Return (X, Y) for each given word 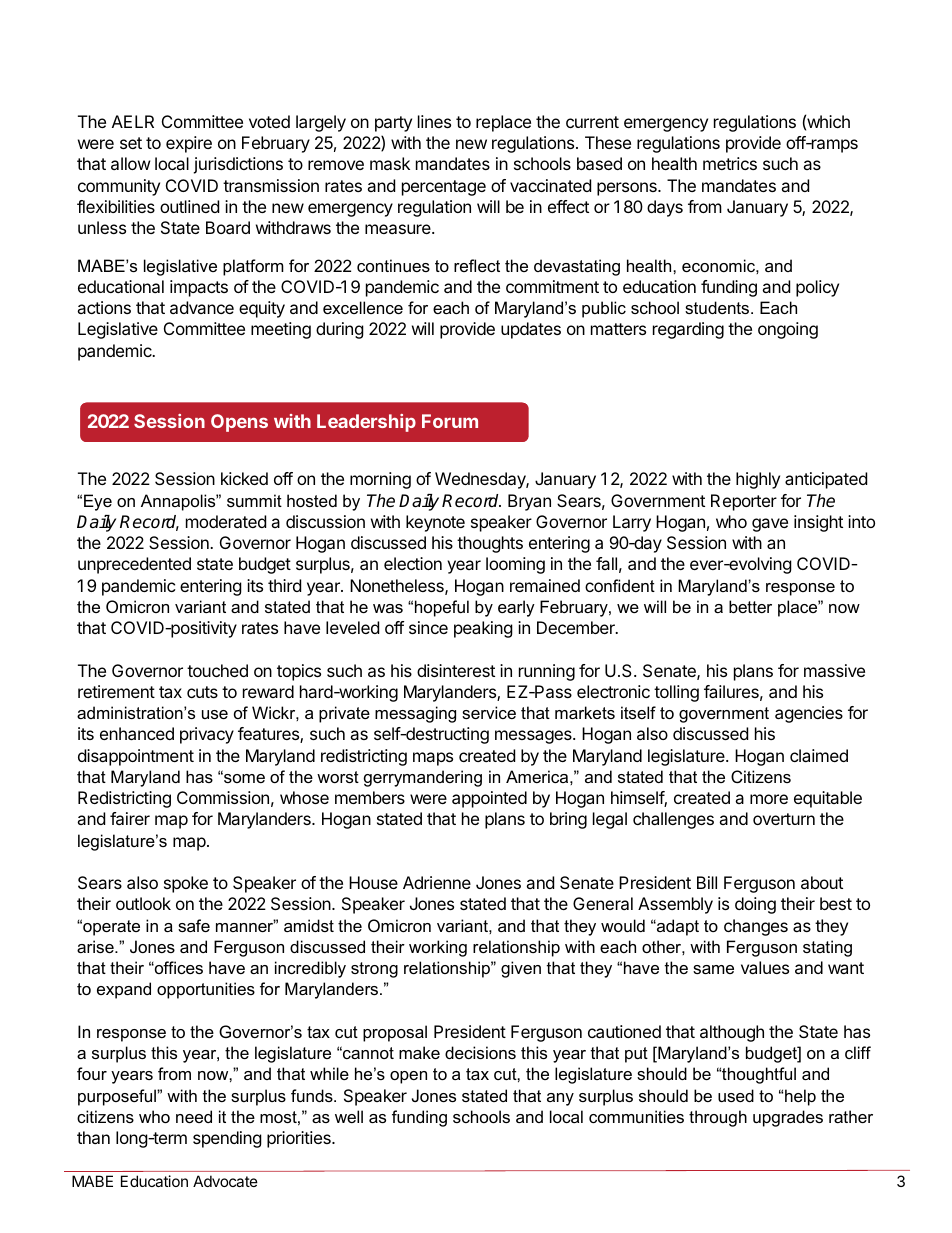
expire (189, 144)
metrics (730, 163)
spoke (186, 884)
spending (227, 1139)
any (560, 1099)
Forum (450, 421)
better (750, 606)
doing (755, 905)
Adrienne (437, 882)
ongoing (788, 330)
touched (217, 670)
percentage (444, 188)
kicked (244, 478)
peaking (483, 629)
